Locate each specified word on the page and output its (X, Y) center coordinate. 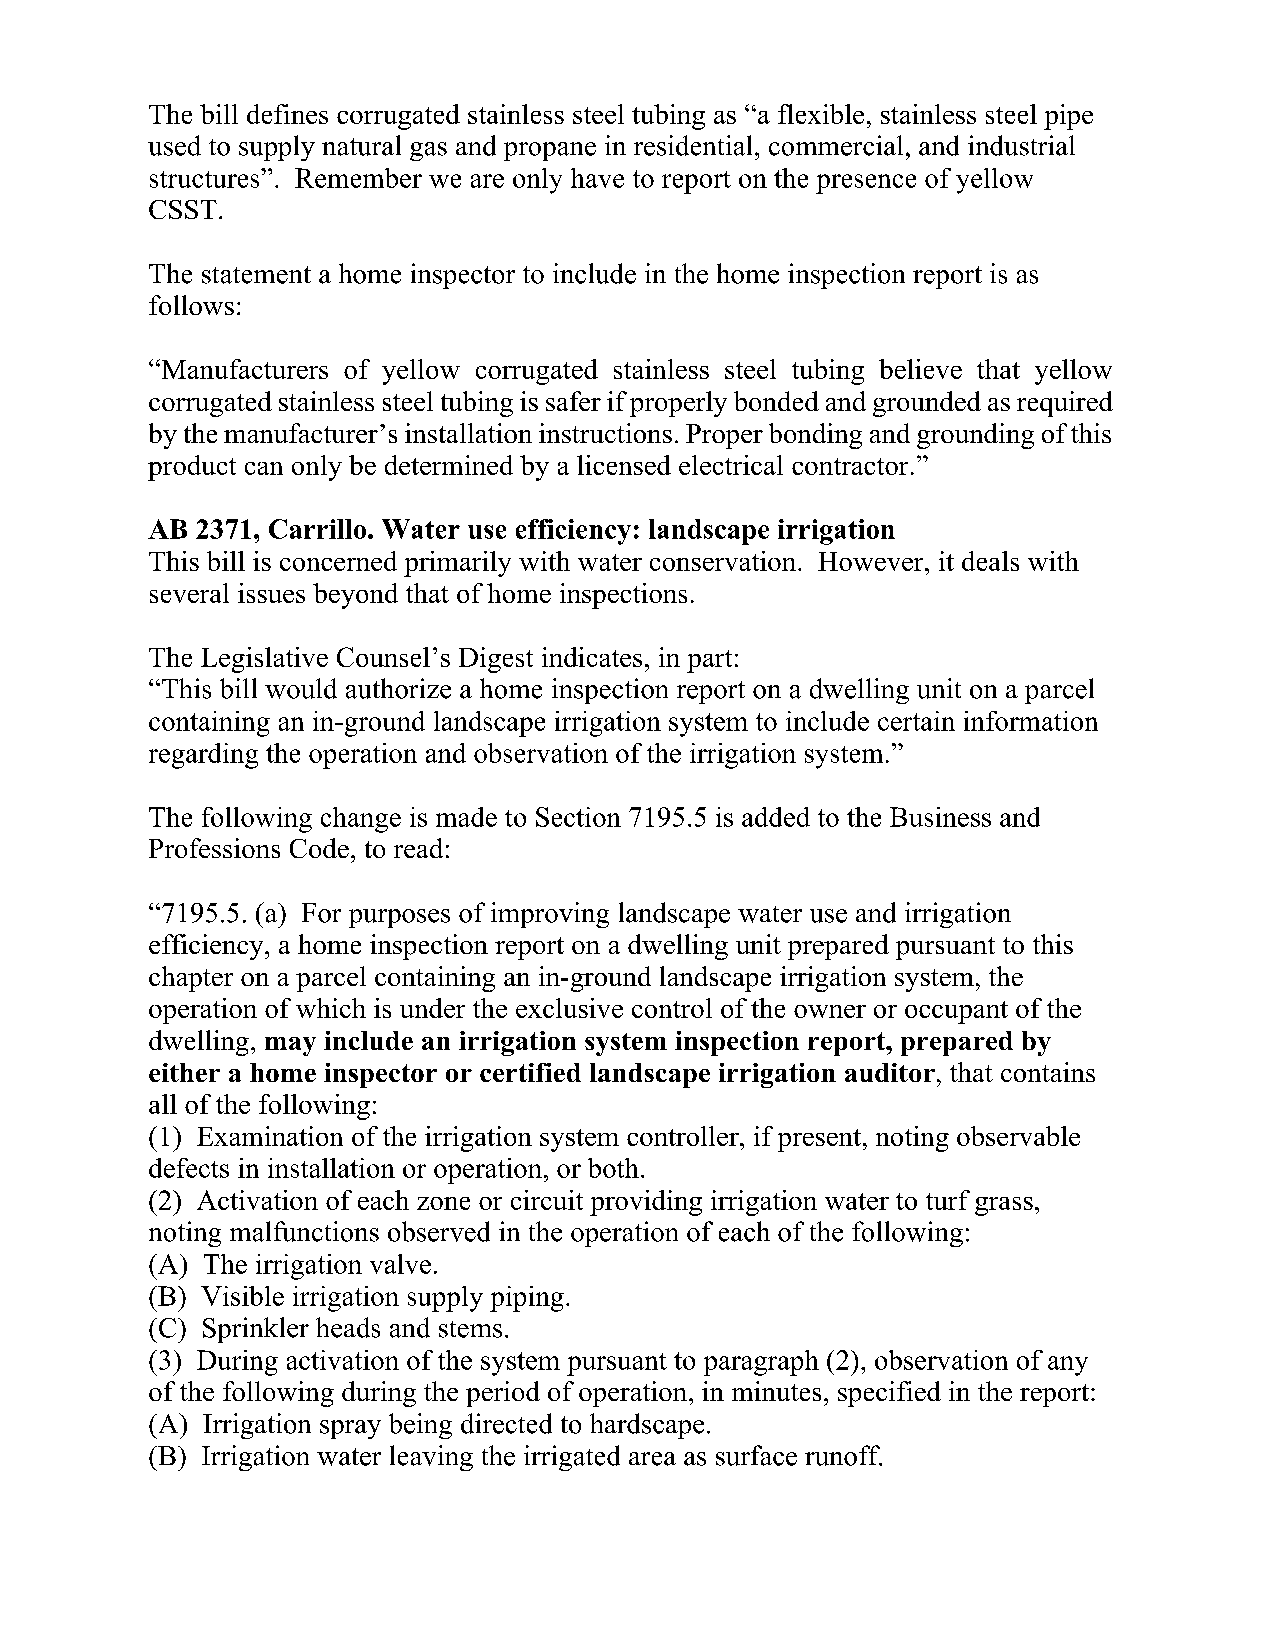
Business (940, 817)
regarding (203, 756)
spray (350, 1429)
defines (287, 114)
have (597, 178)
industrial (1021, 145)
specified (889, 1394)
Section (578, 817)
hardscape (647, 1426)
